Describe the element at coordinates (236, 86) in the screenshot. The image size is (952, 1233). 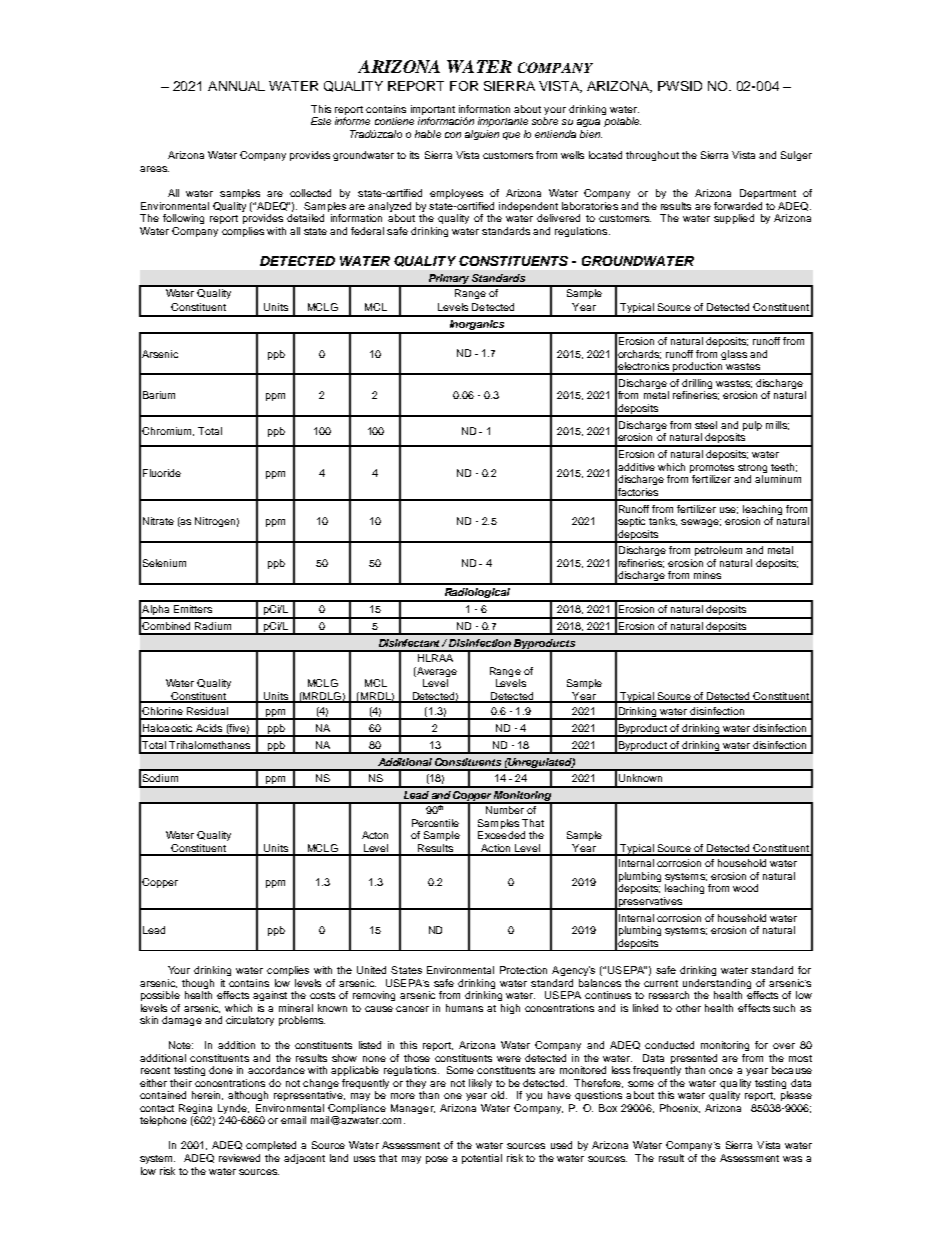
I see `ANNUAL` at that location.
